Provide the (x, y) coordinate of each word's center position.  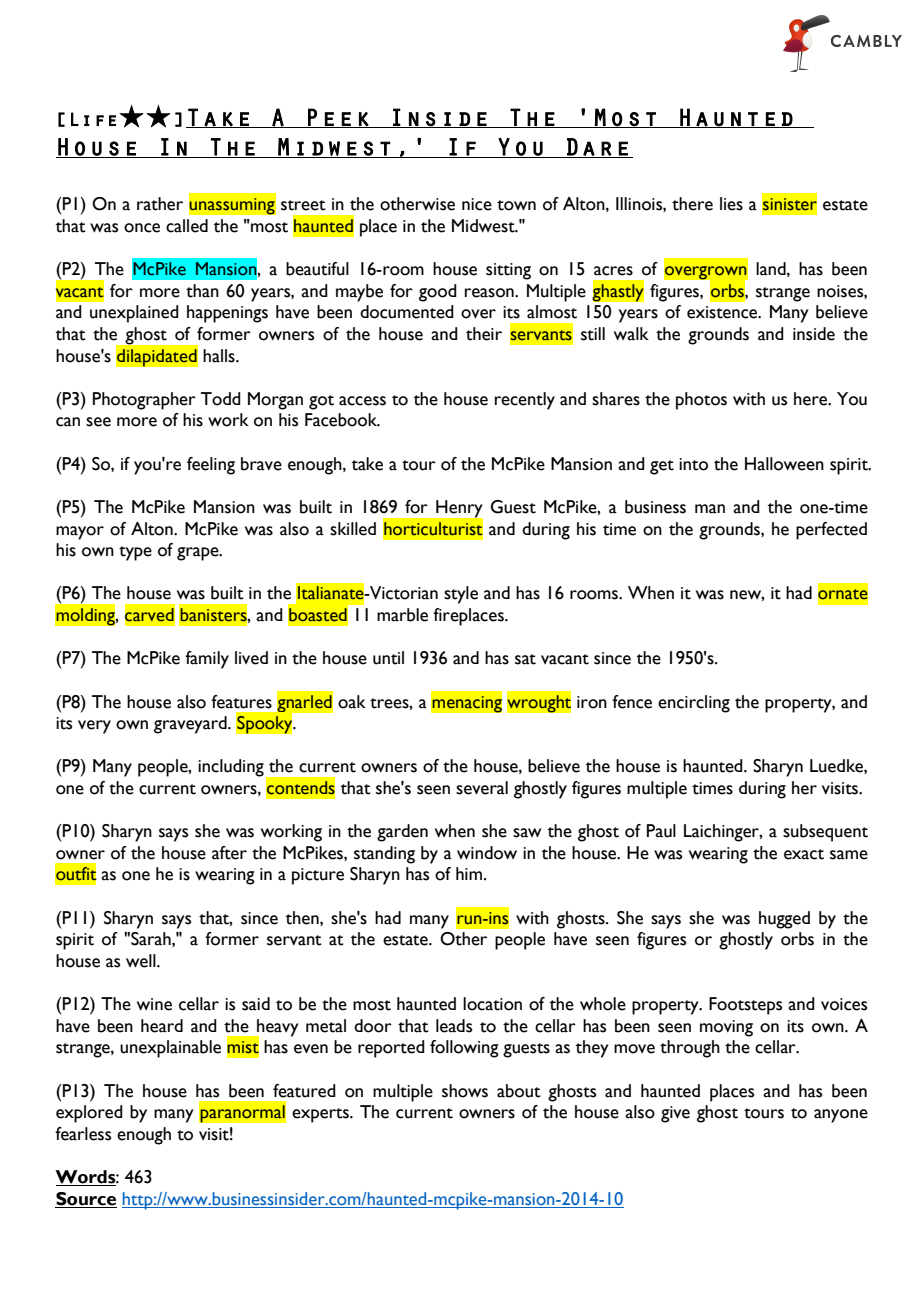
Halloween (784, 464)
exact (804, 854)
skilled (353, 529)
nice (477, 204)
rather (160, 204)
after (229, 853)
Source (86, 1199)
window (487, 853)
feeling (211, 466)
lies (731, 204)
